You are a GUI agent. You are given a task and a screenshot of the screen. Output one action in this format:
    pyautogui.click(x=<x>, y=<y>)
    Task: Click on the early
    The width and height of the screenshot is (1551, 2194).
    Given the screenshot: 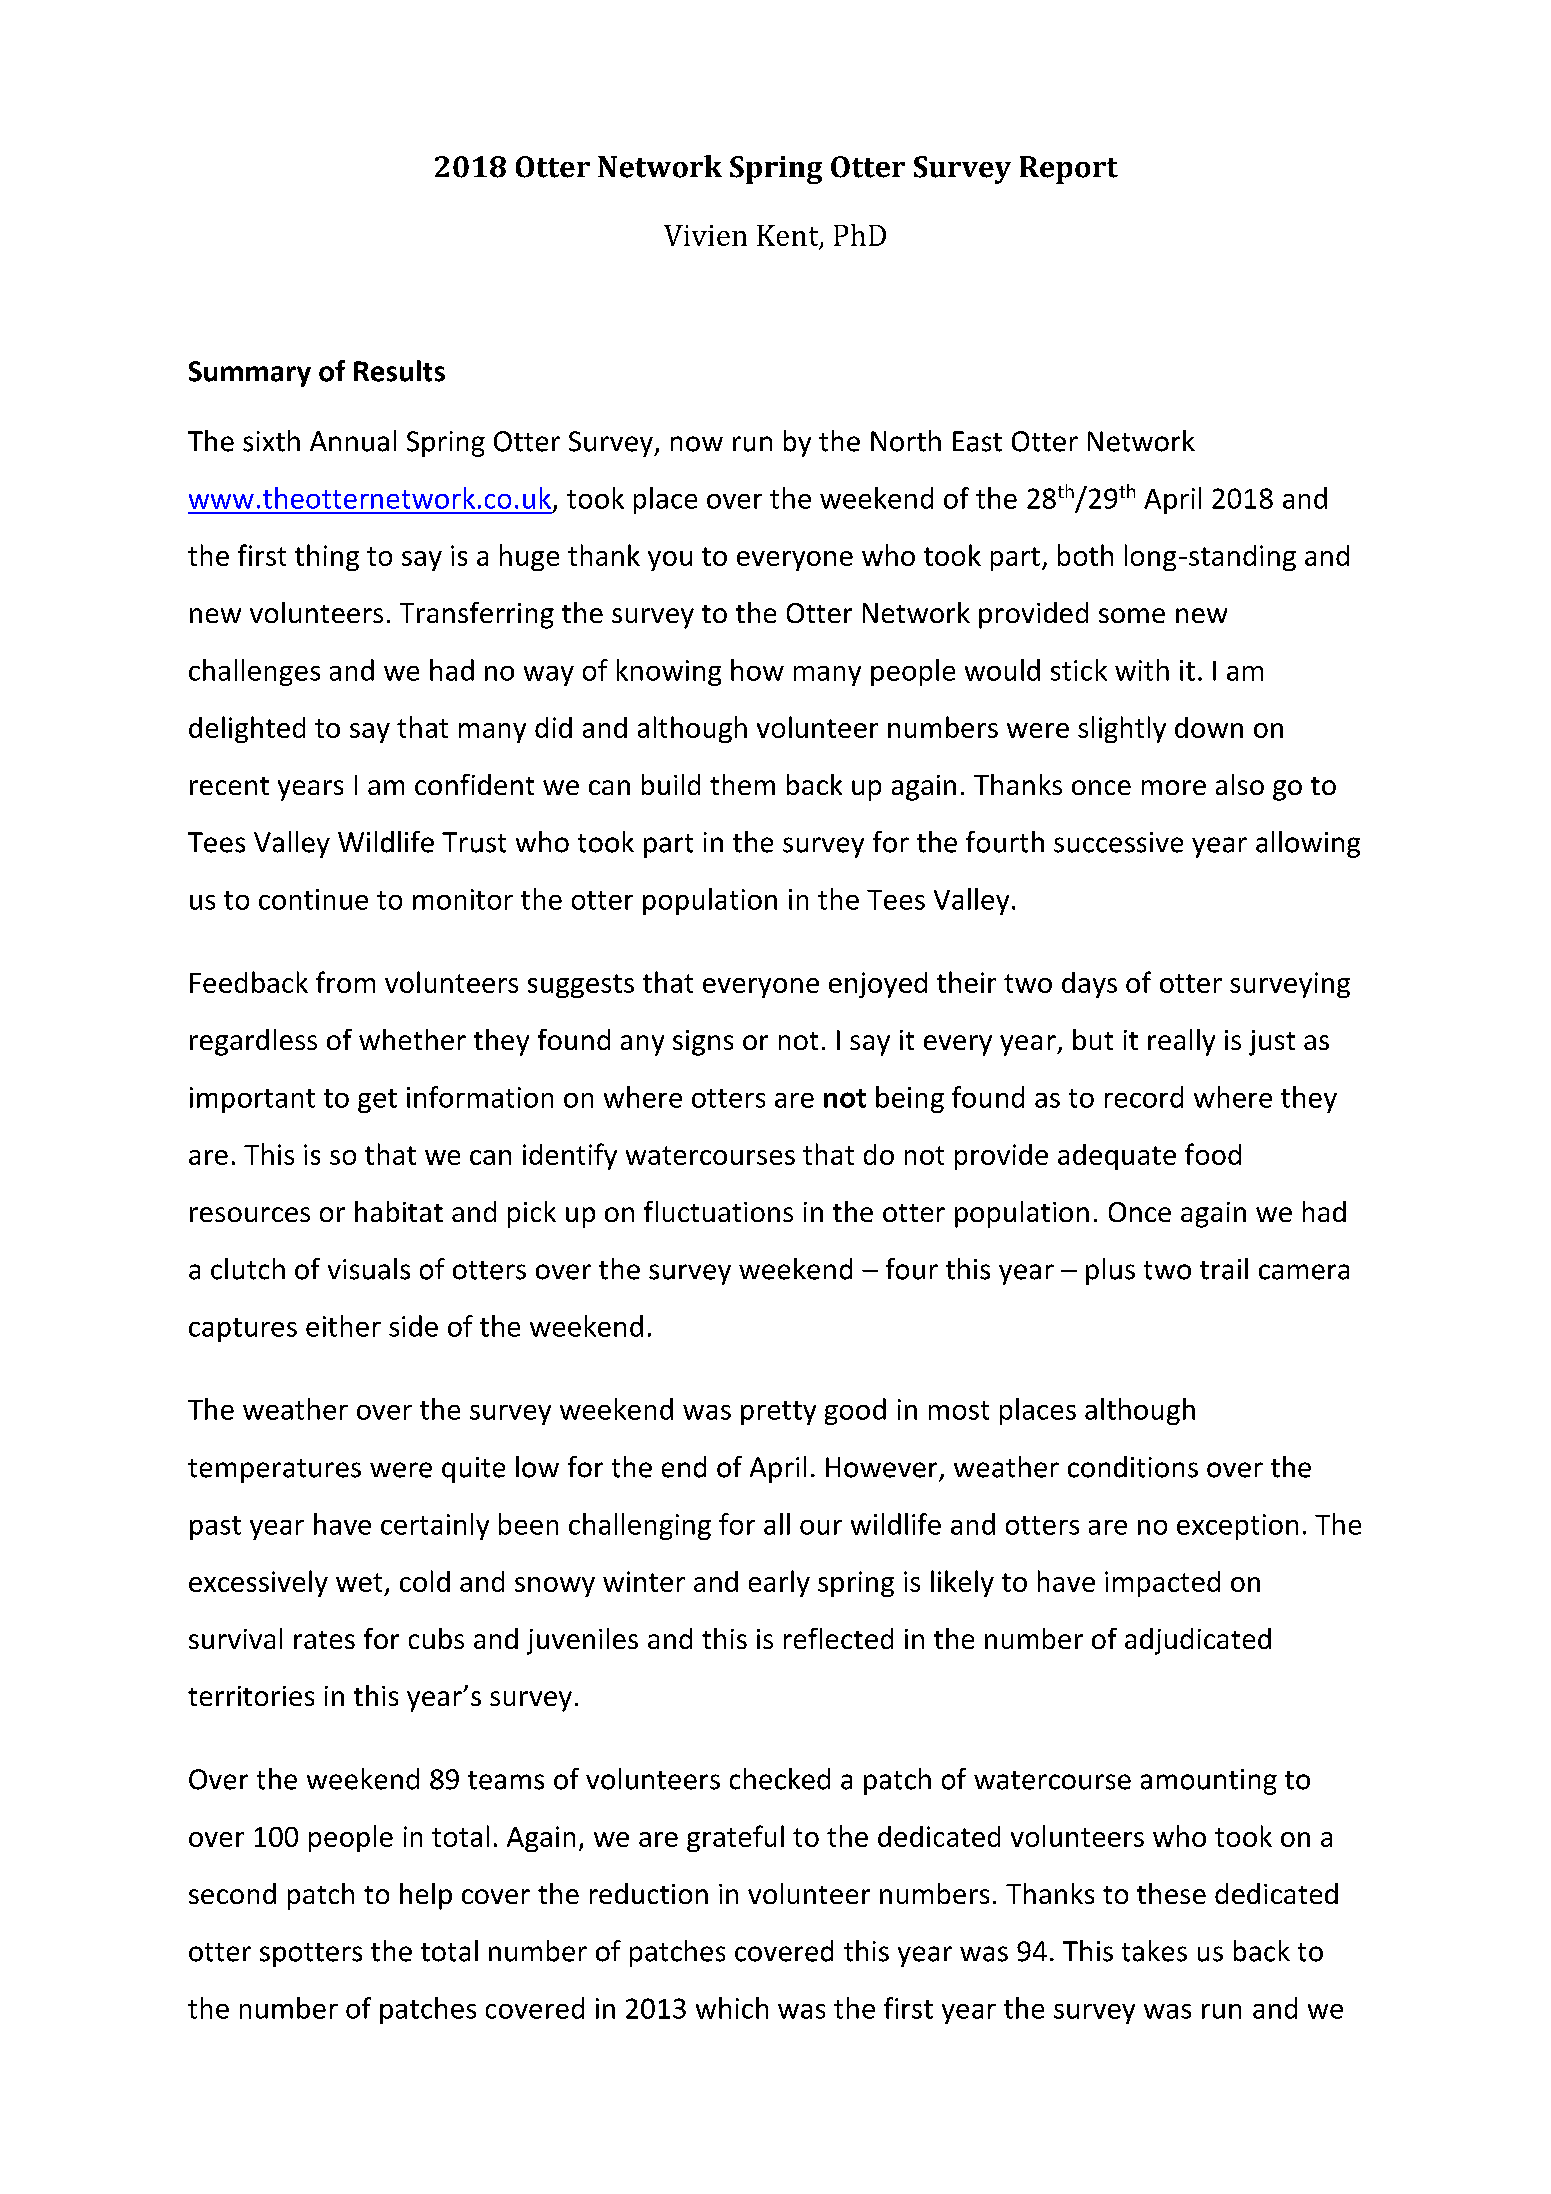 What is the action you would take?
    pyautogui.click(x=779, y=1583)
